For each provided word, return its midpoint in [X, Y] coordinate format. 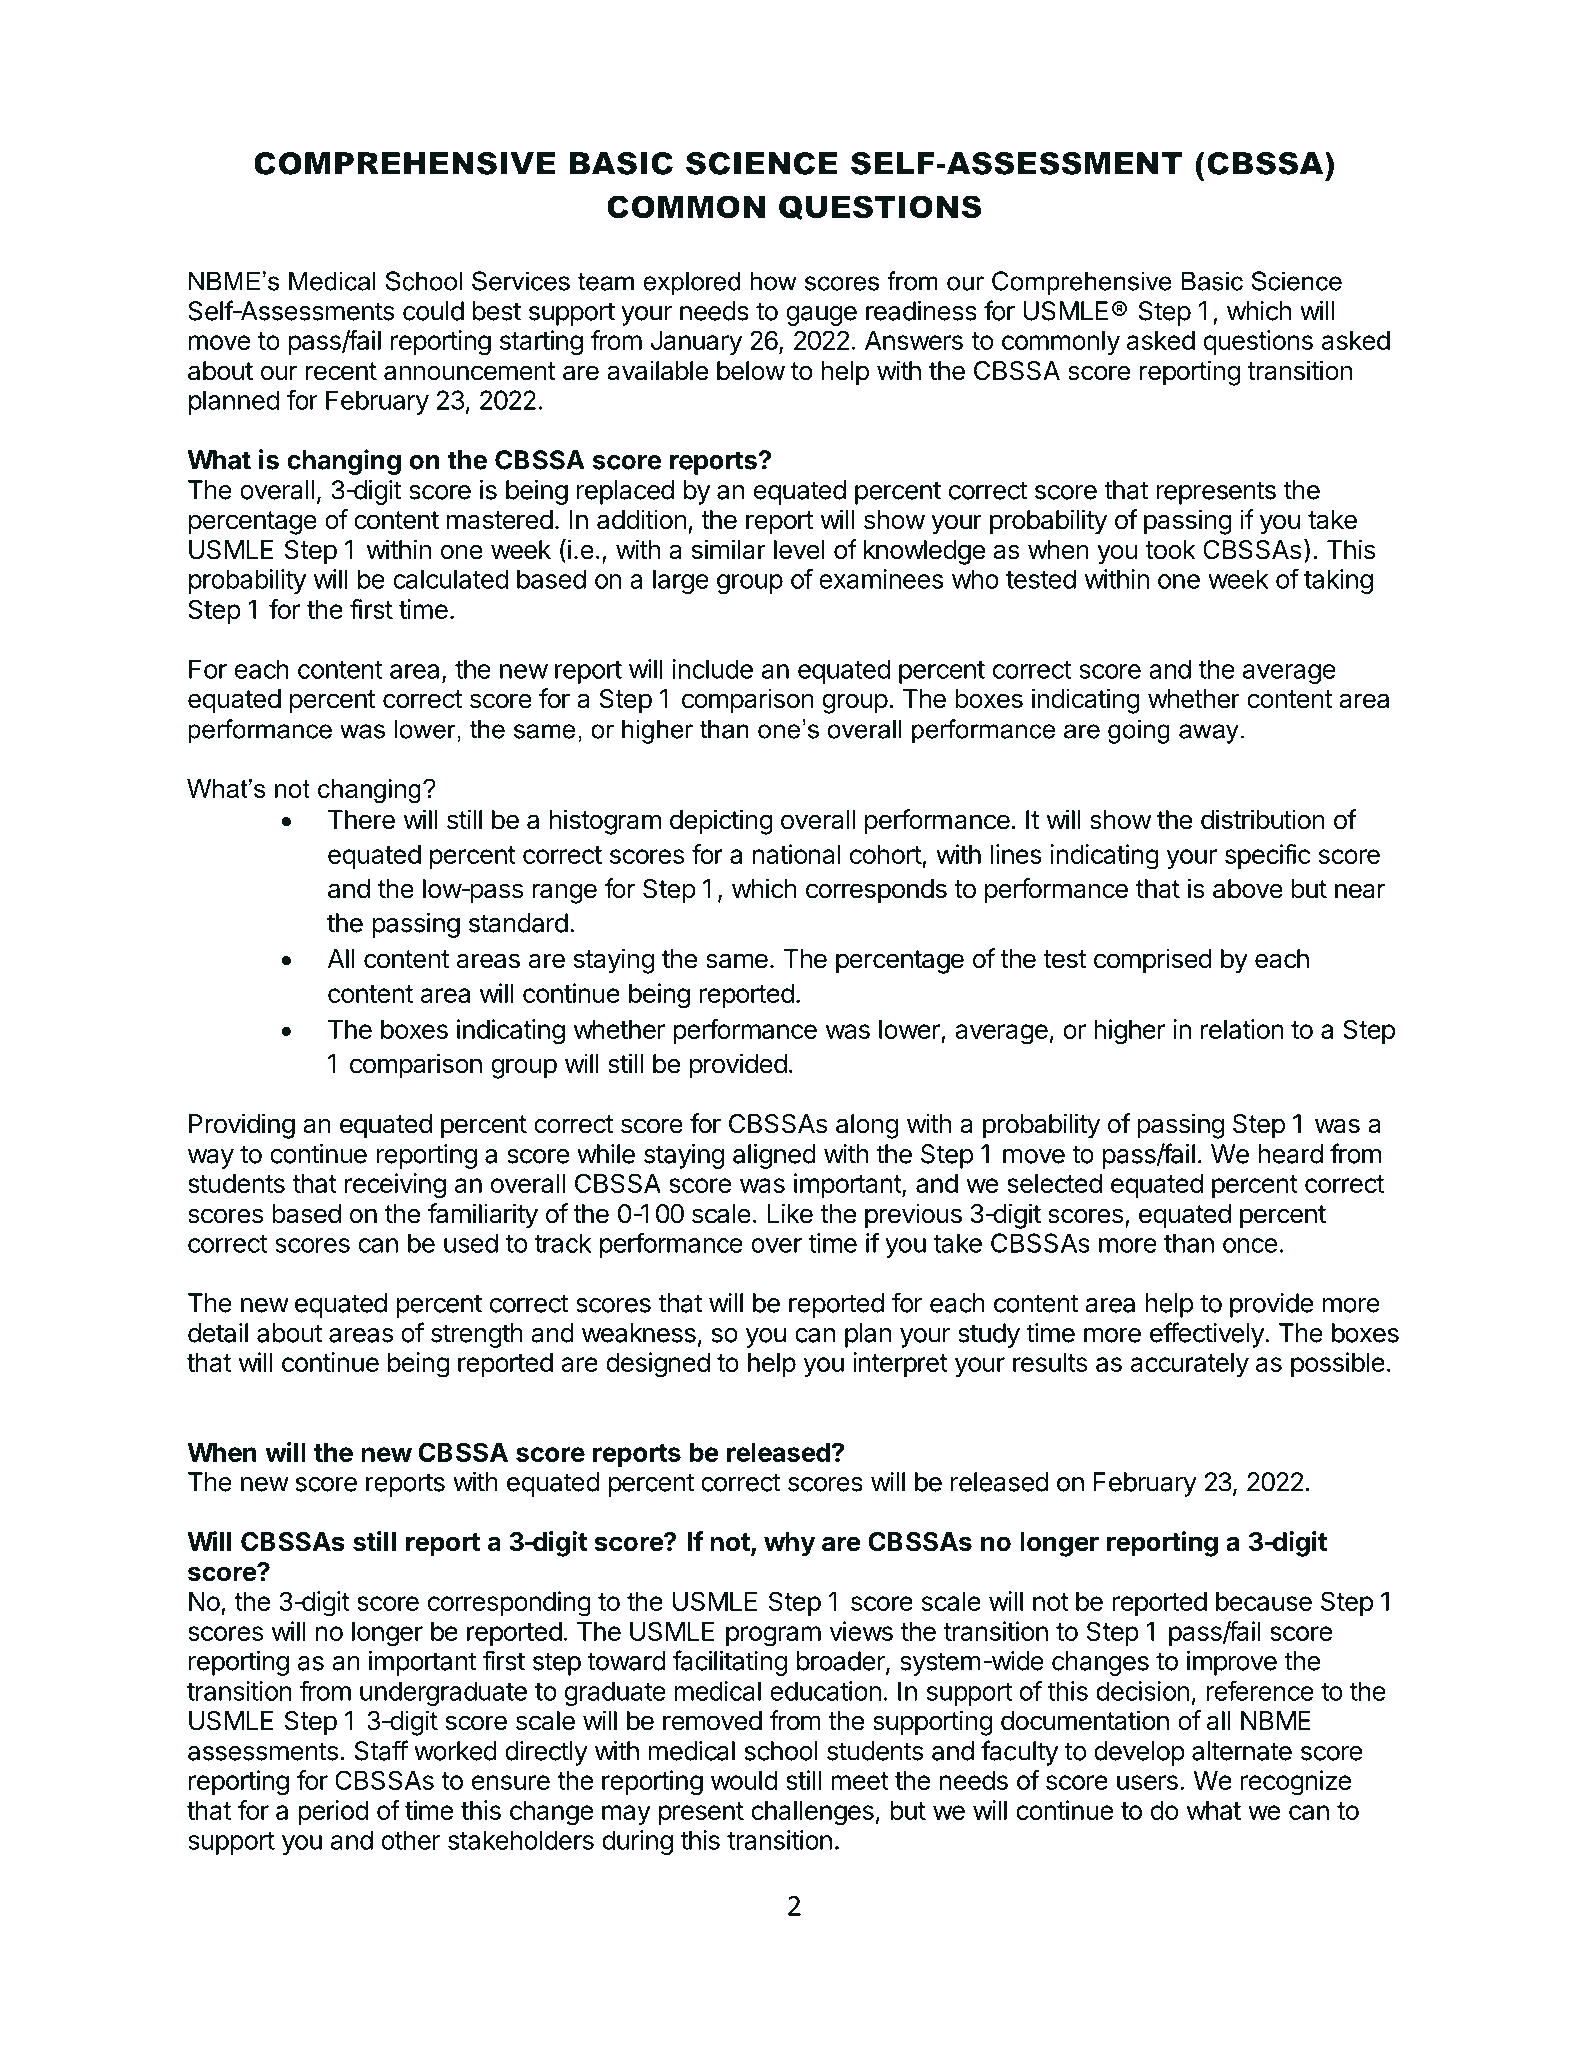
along [867, 1126]
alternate [1242, 1751]
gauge [821, 316]
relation [1242, 1029]
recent [341, 371]
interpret [900, 1364]
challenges [812, 1813]
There [361, 820]
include [712, 669]
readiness [921, 311]
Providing [242, 1126]
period [333, 1812]
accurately [1190, 1365]
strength [477, 1335]
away [1209, 734]
